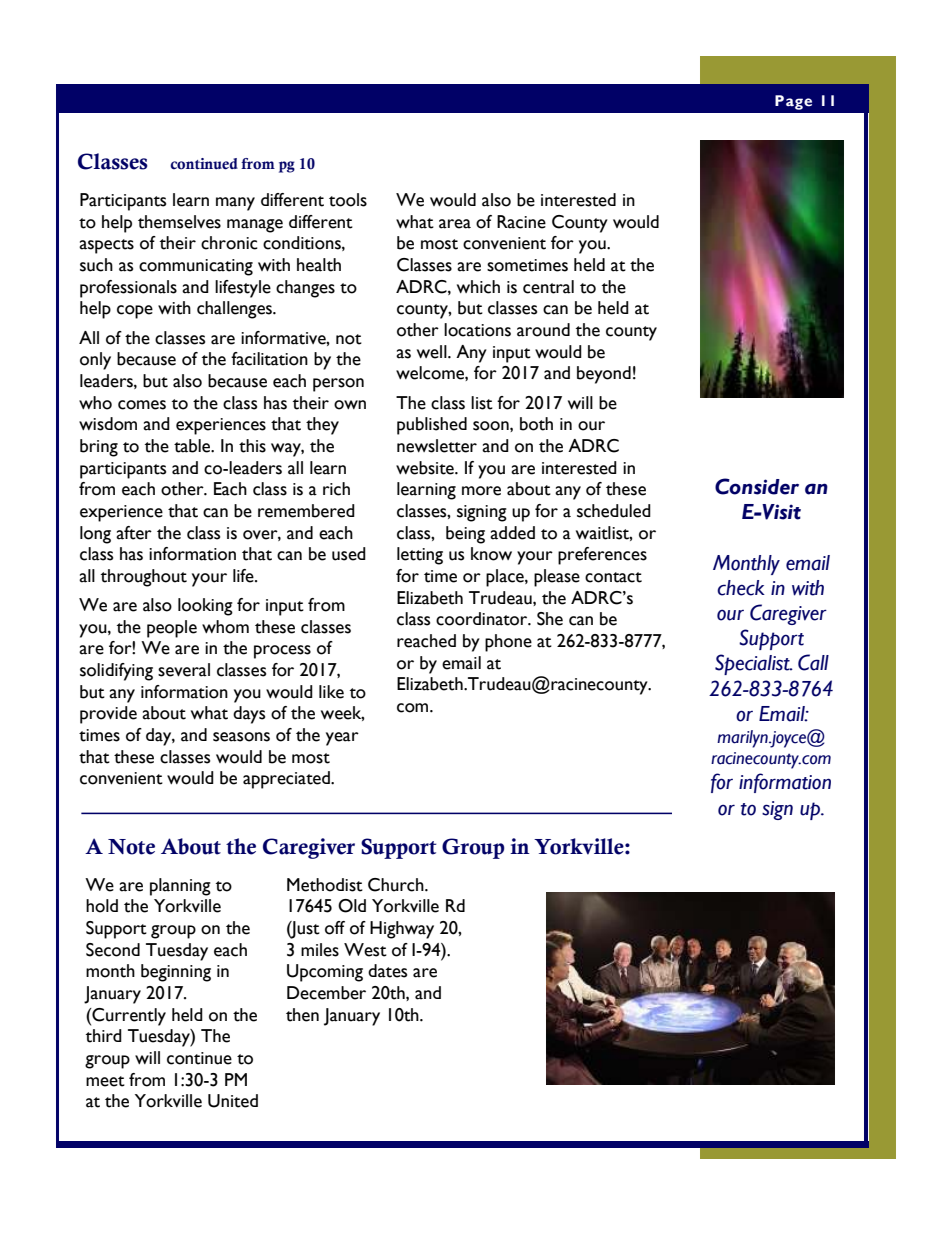  What do you see at coordinates (402, 930) in the screenshot?
I see `Highway` at bounding box center [402, 930].
